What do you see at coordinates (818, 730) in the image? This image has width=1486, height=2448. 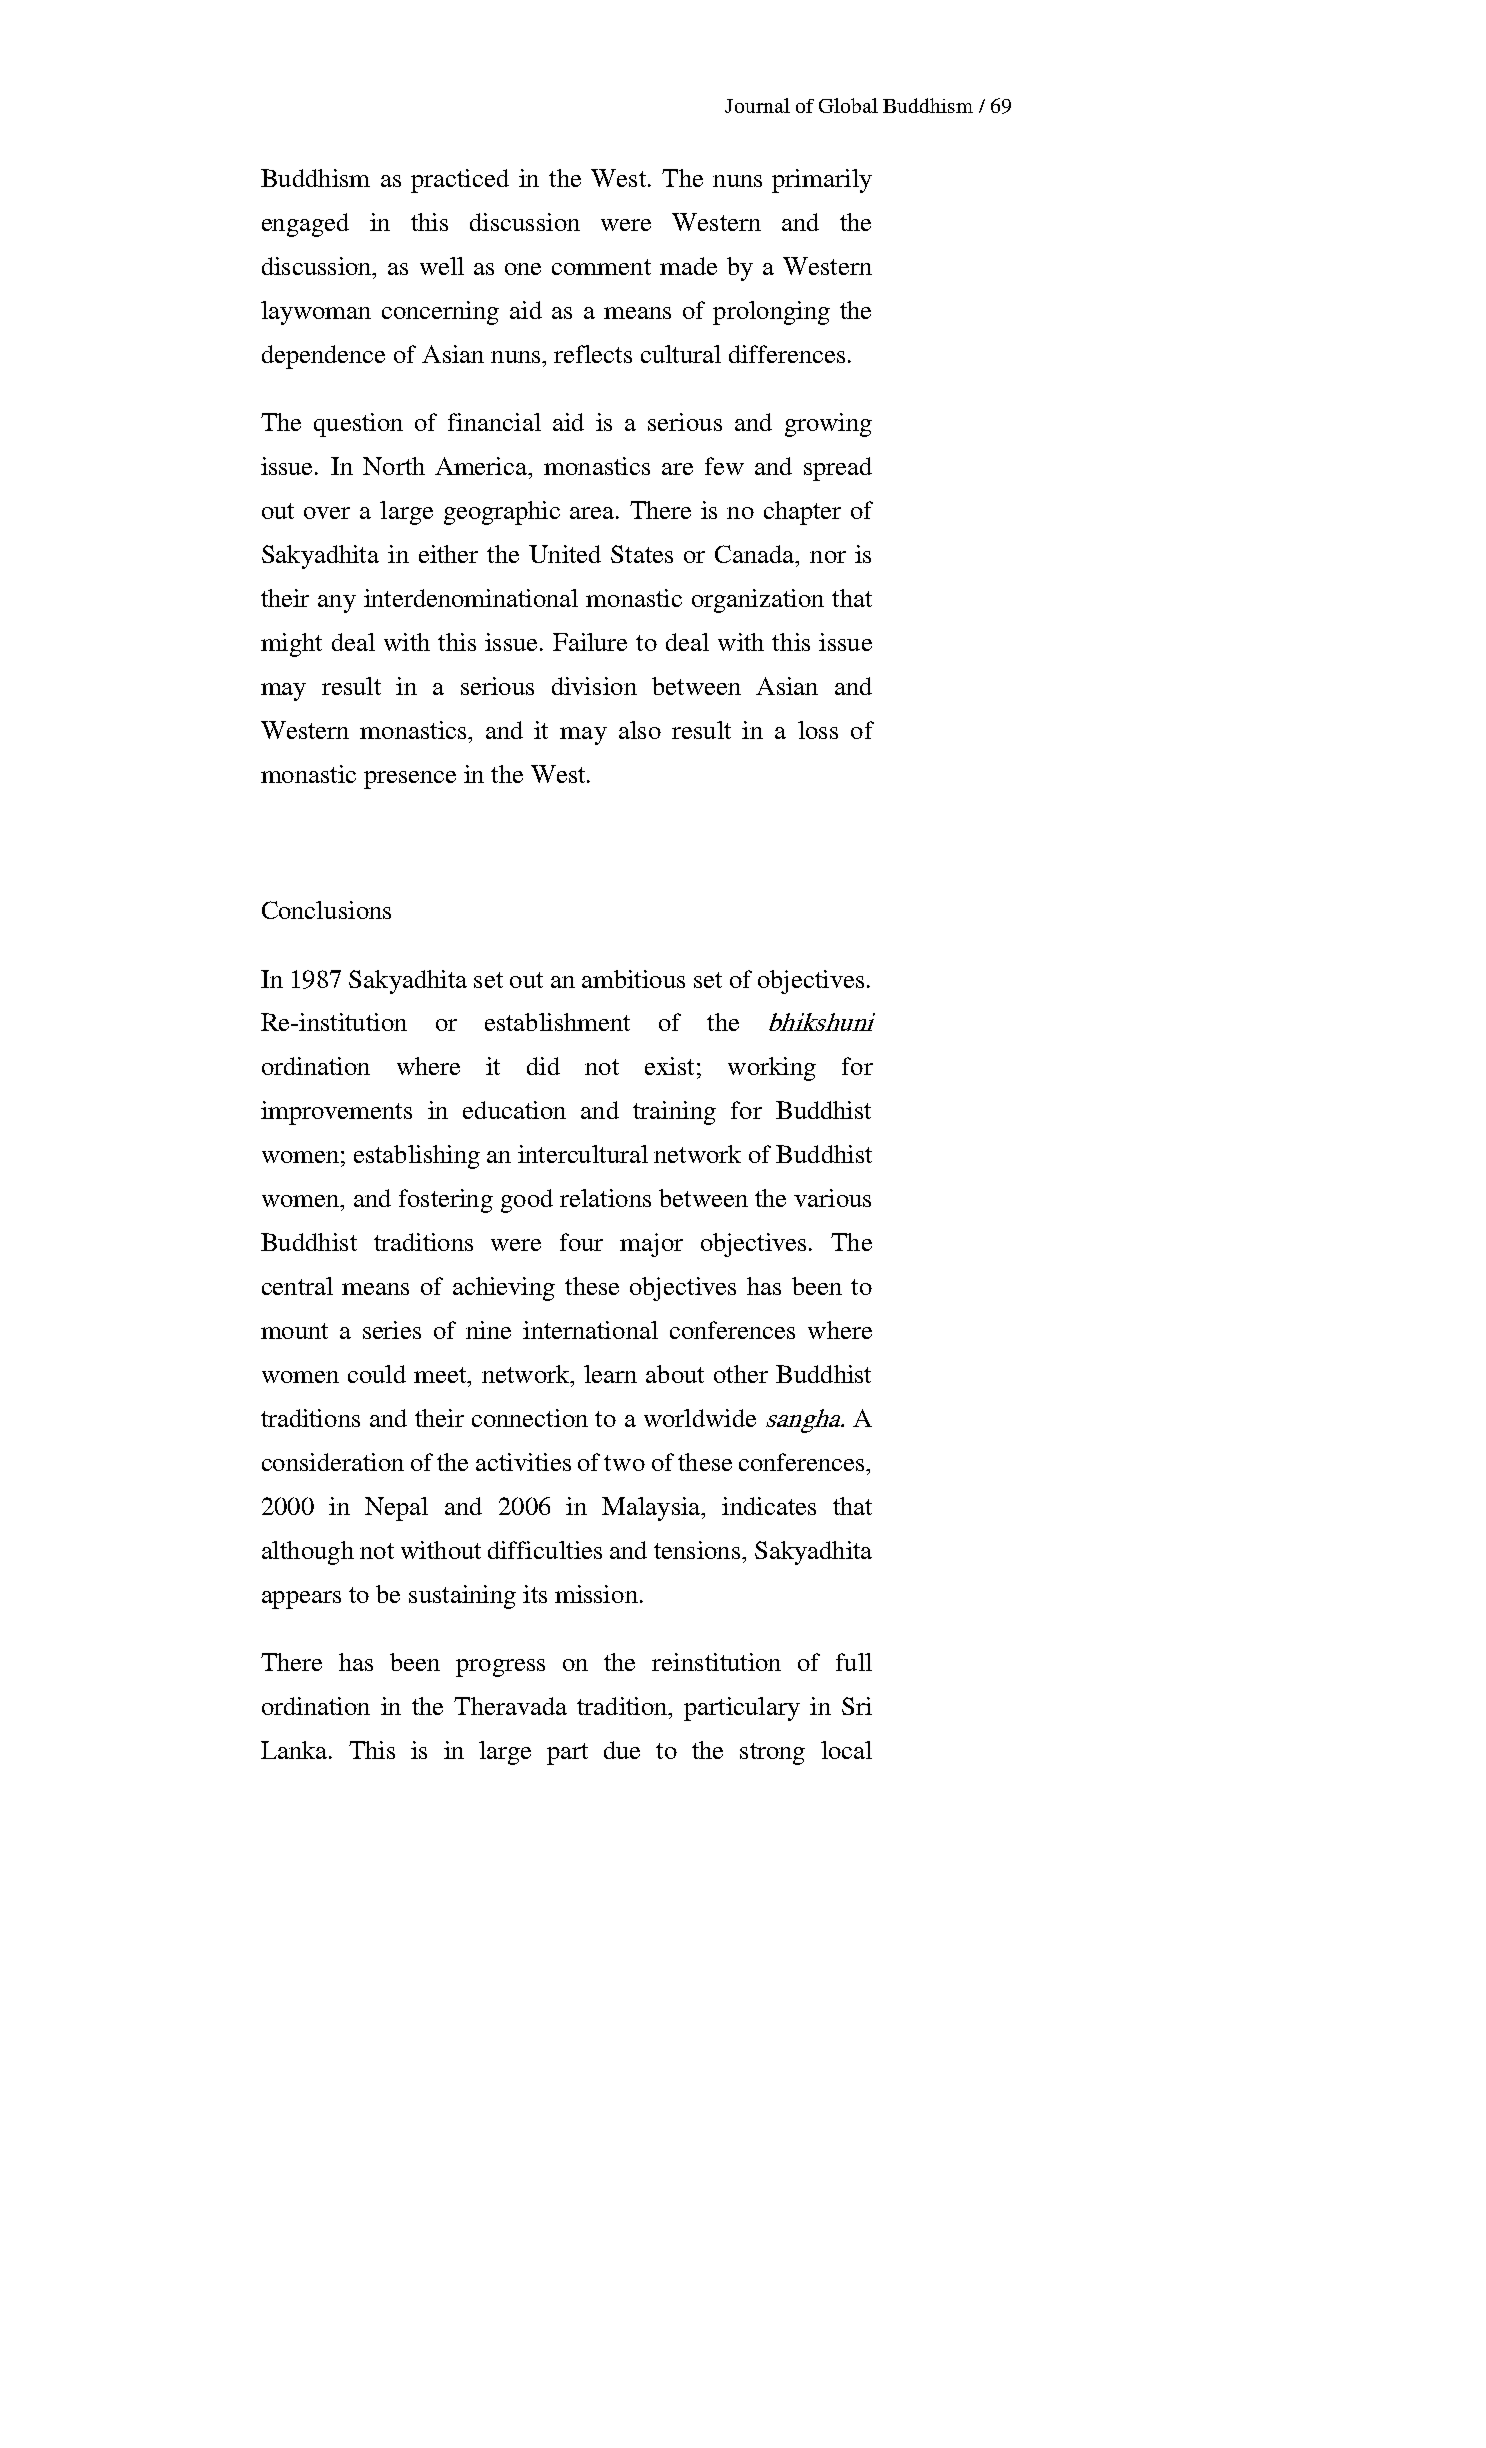 I see `loss` at bounding box center [818, 730].
